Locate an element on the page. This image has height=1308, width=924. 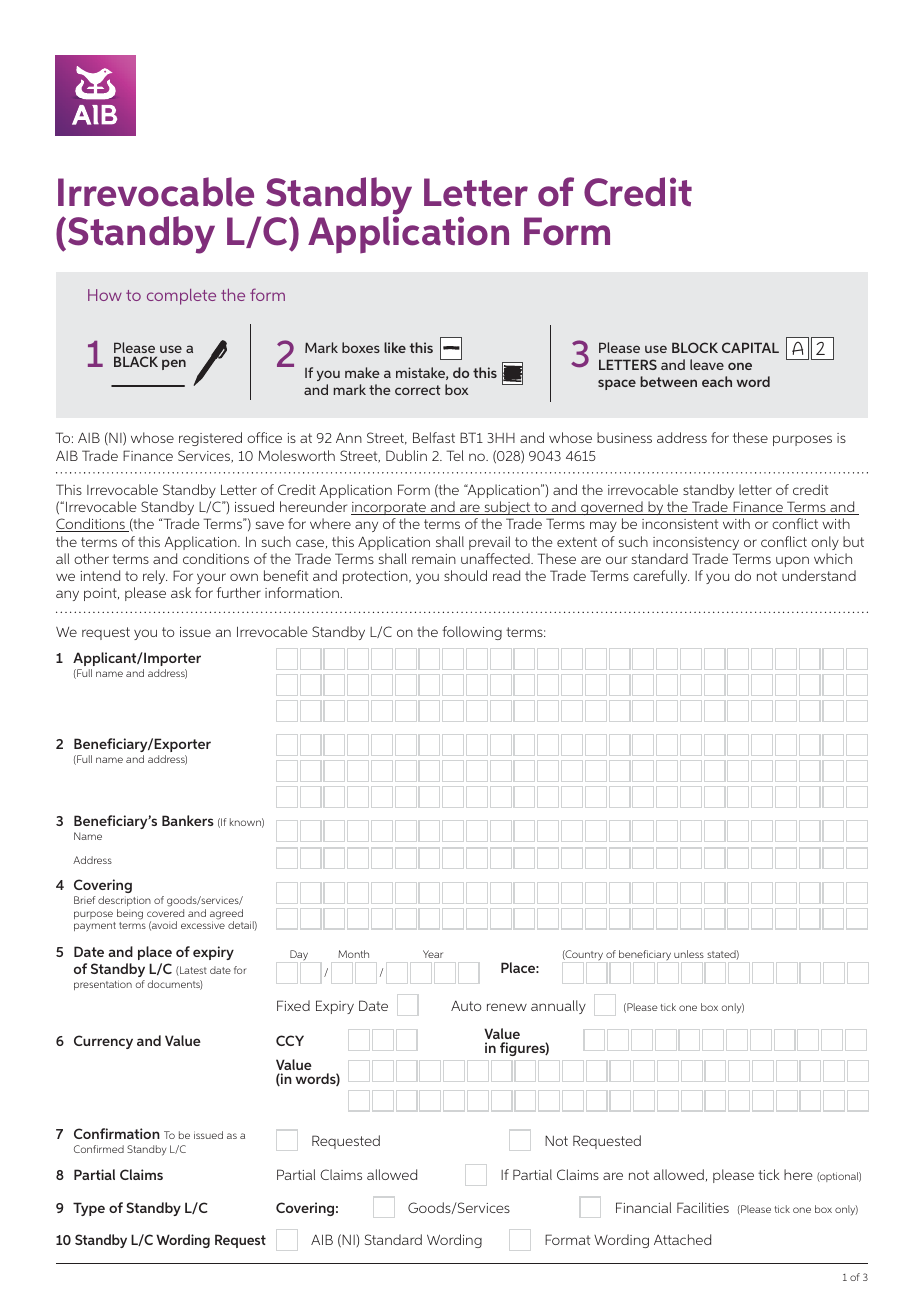
unless is located at coordinates (689, 954).
